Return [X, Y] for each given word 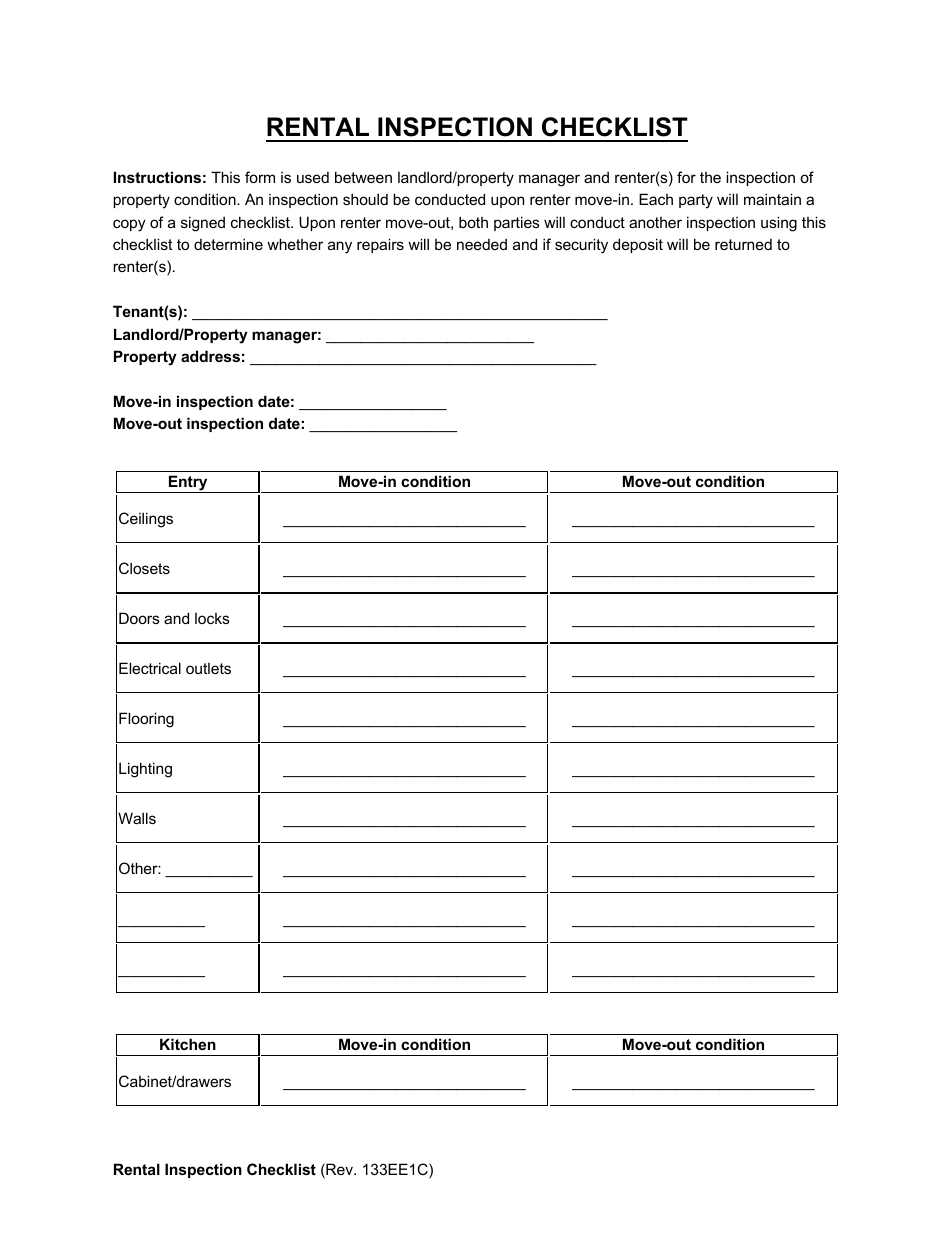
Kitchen [188, 1044]
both [473, 222]
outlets [208, 668]
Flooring [146, 720]
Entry [188, 484]
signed [203, 224]
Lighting [145, 770]
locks [212, 618]
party [696, 201]
